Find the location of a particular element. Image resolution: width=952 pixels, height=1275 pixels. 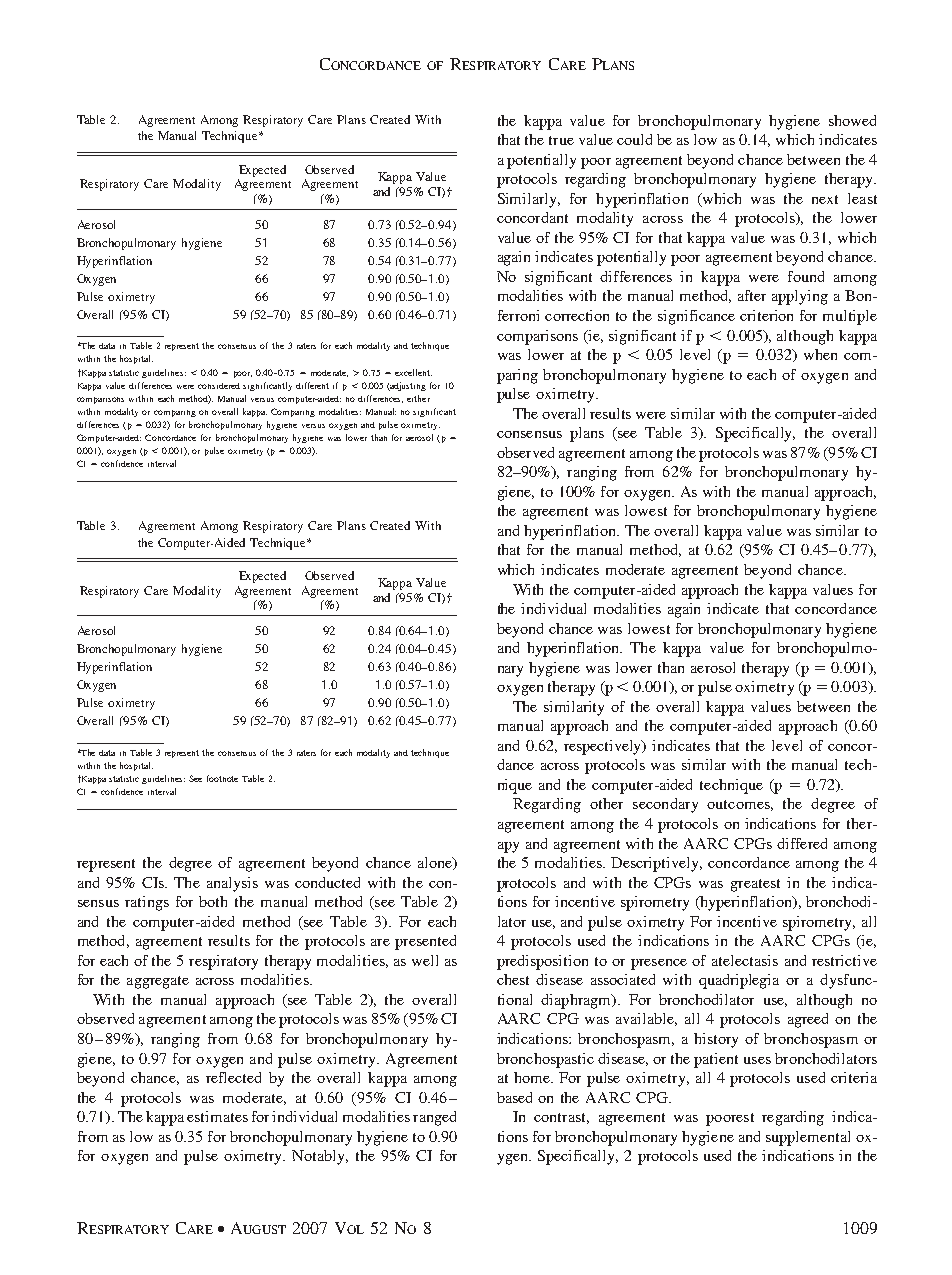

footnote is located at coordinates (222, 778).
